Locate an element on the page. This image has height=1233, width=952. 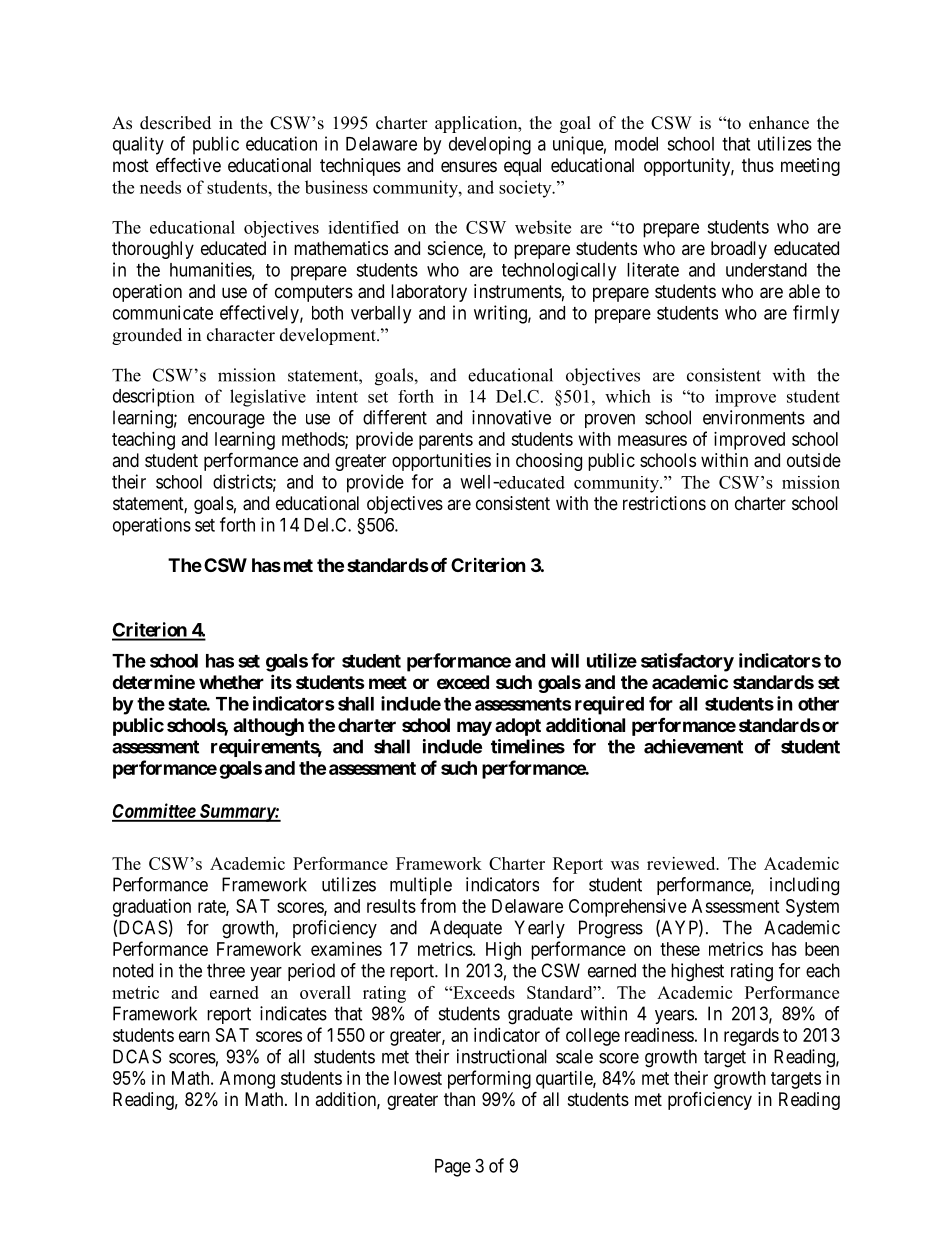
including is located at coordinates (804, 886).
